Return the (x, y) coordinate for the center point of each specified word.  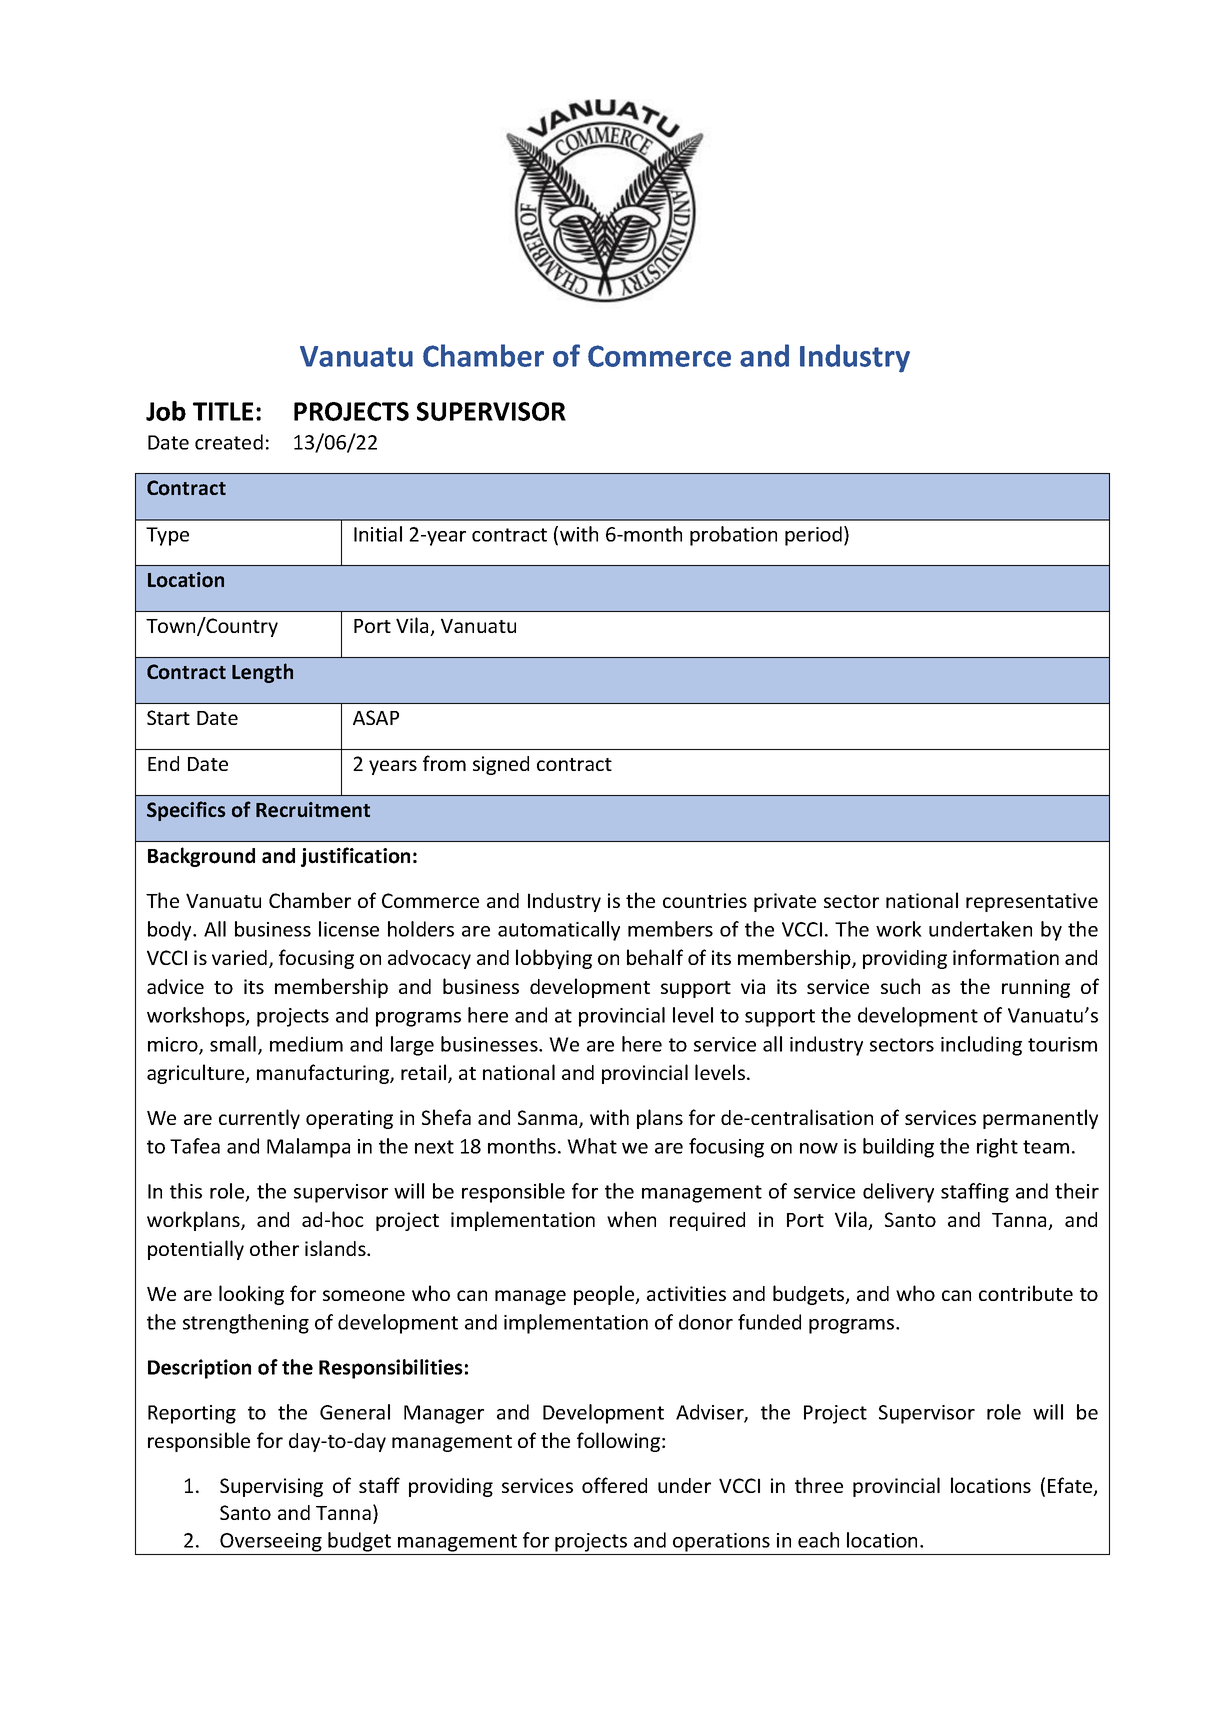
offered (614, 1485)
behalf (655, 957)
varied (239, 957)
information (1006, 957)
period (813, 536)
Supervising (271, 1487)
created (229, 442)
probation (733, 536)
